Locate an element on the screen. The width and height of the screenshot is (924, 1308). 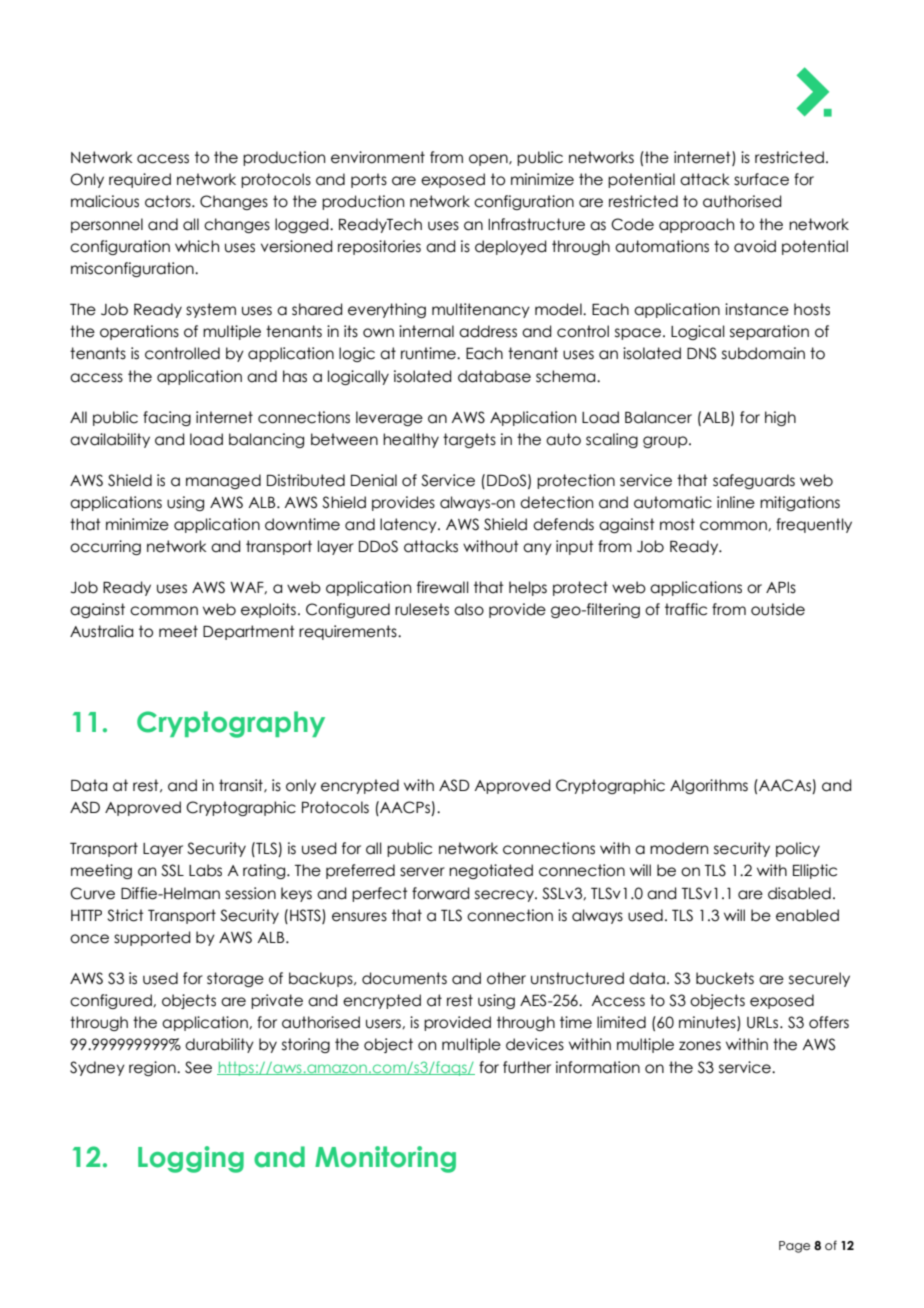
actors is located at coordinates (169, 201).
